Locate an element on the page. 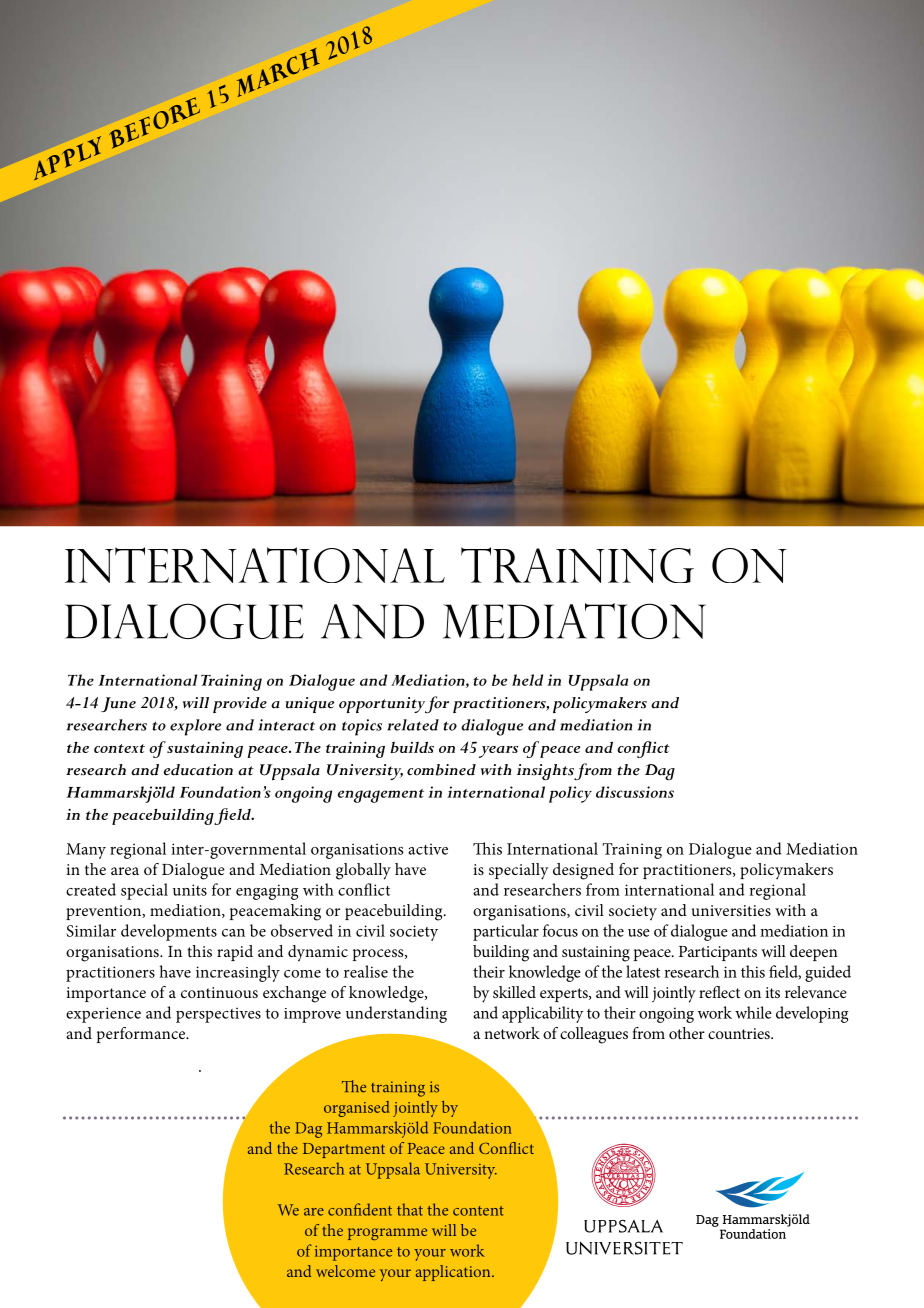 This document has height=1308, width=924. skilled is located at coordinates (514, 992).
